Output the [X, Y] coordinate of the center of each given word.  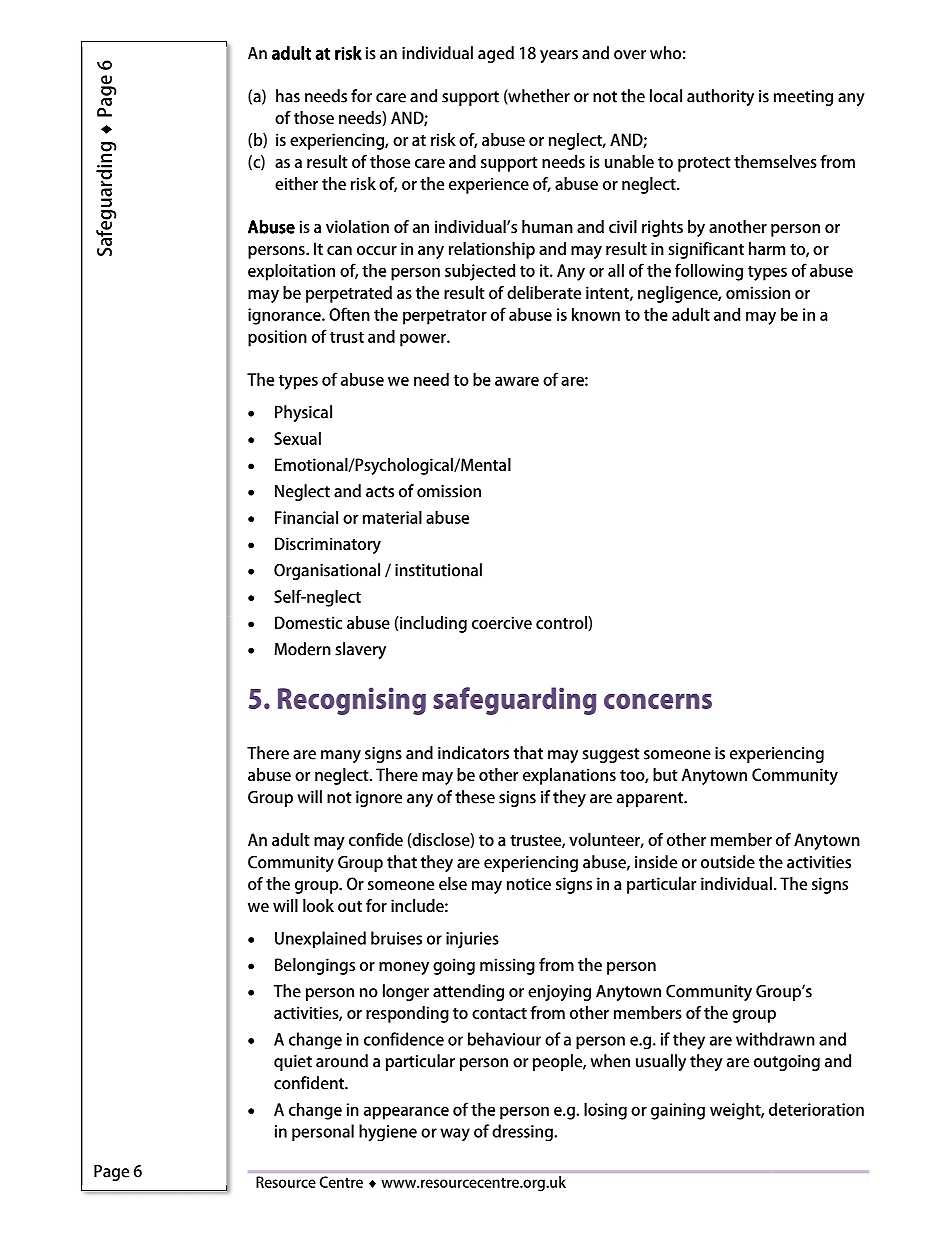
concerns [658, 701]
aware [517, 381]
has [288, 96]
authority [720, 97]
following [709, 272]
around [342, 1061]
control [562, 622]
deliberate [544, 292]
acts [380, 492]
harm [767, 248]
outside [728, 862]
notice [529, 883]
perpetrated [349, 294]
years [559, 56]
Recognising [352, 701]
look [318, 905]
